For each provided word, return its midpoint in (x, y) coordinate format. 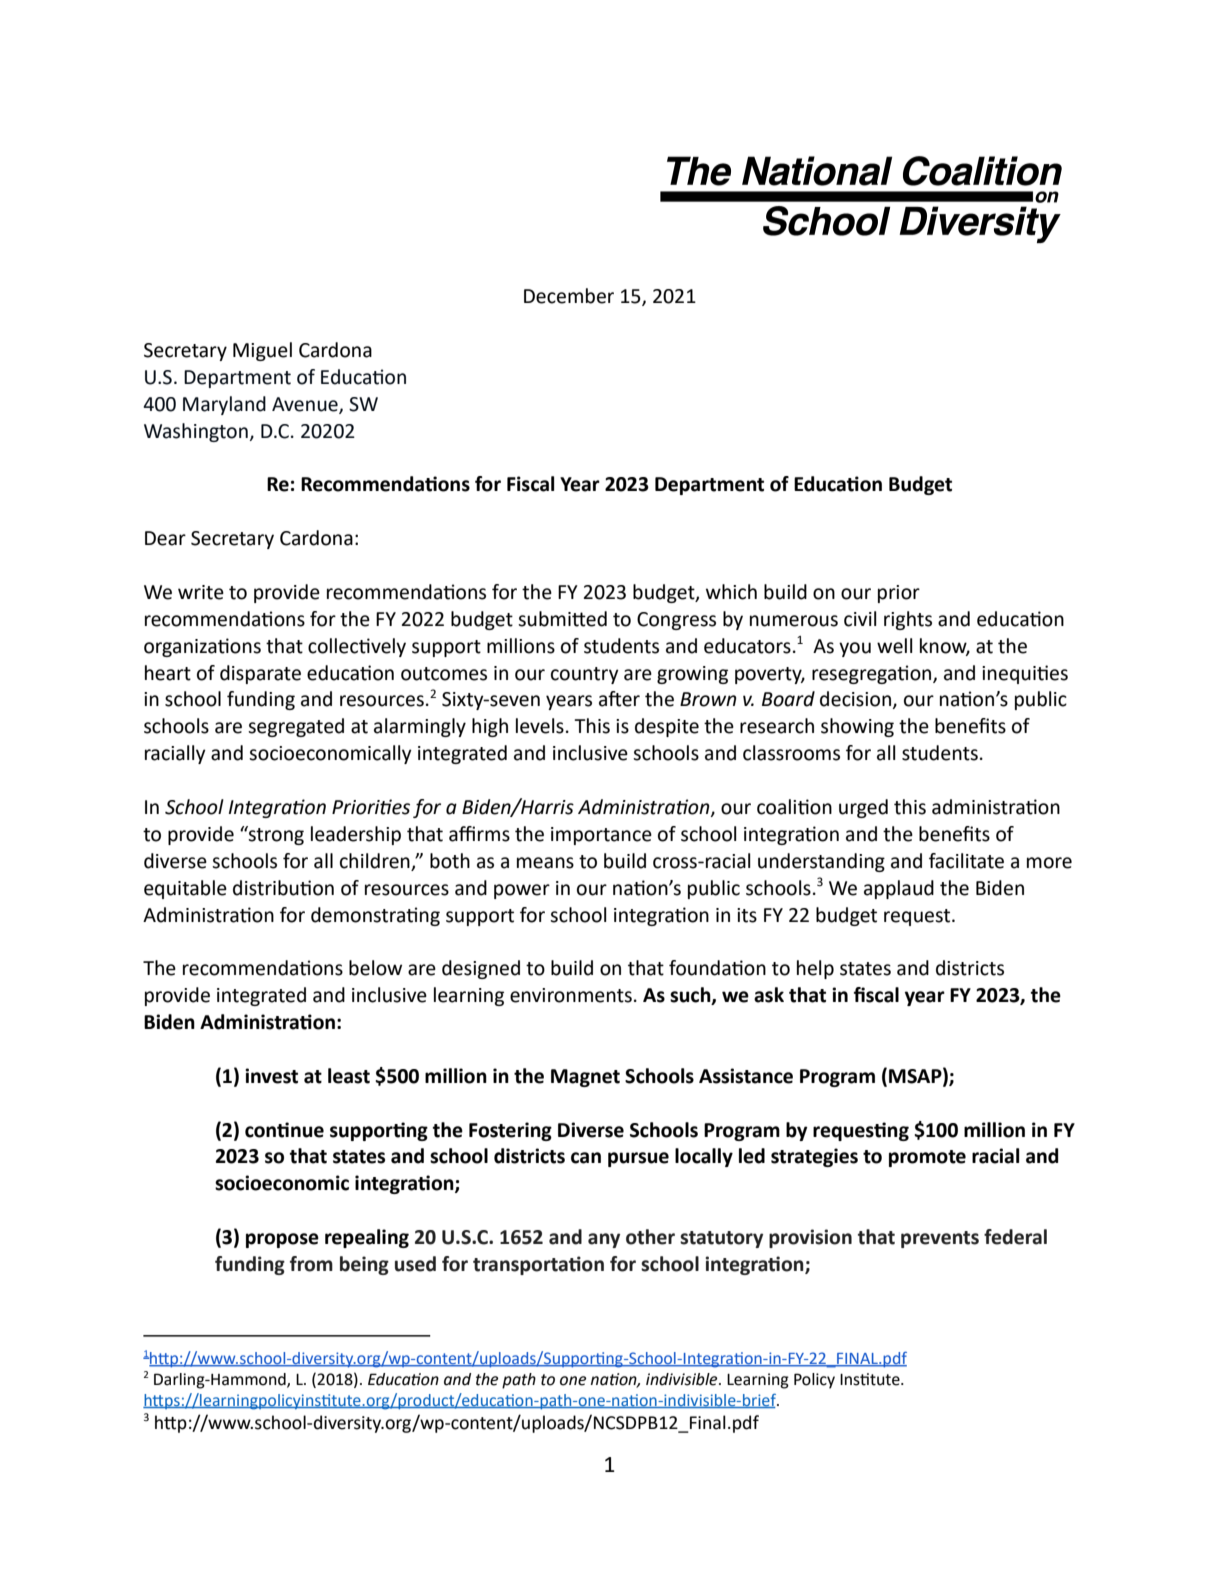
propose (282, 1240)
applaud (899, 889)
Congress (676, 621)
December (569, 296)
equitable (185, 889)
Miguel (262, 351)
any (604, 1240)
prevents (940, 1239)
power (522, 891)
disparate (260, 674)
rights (908, 620)
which (731, 592)
